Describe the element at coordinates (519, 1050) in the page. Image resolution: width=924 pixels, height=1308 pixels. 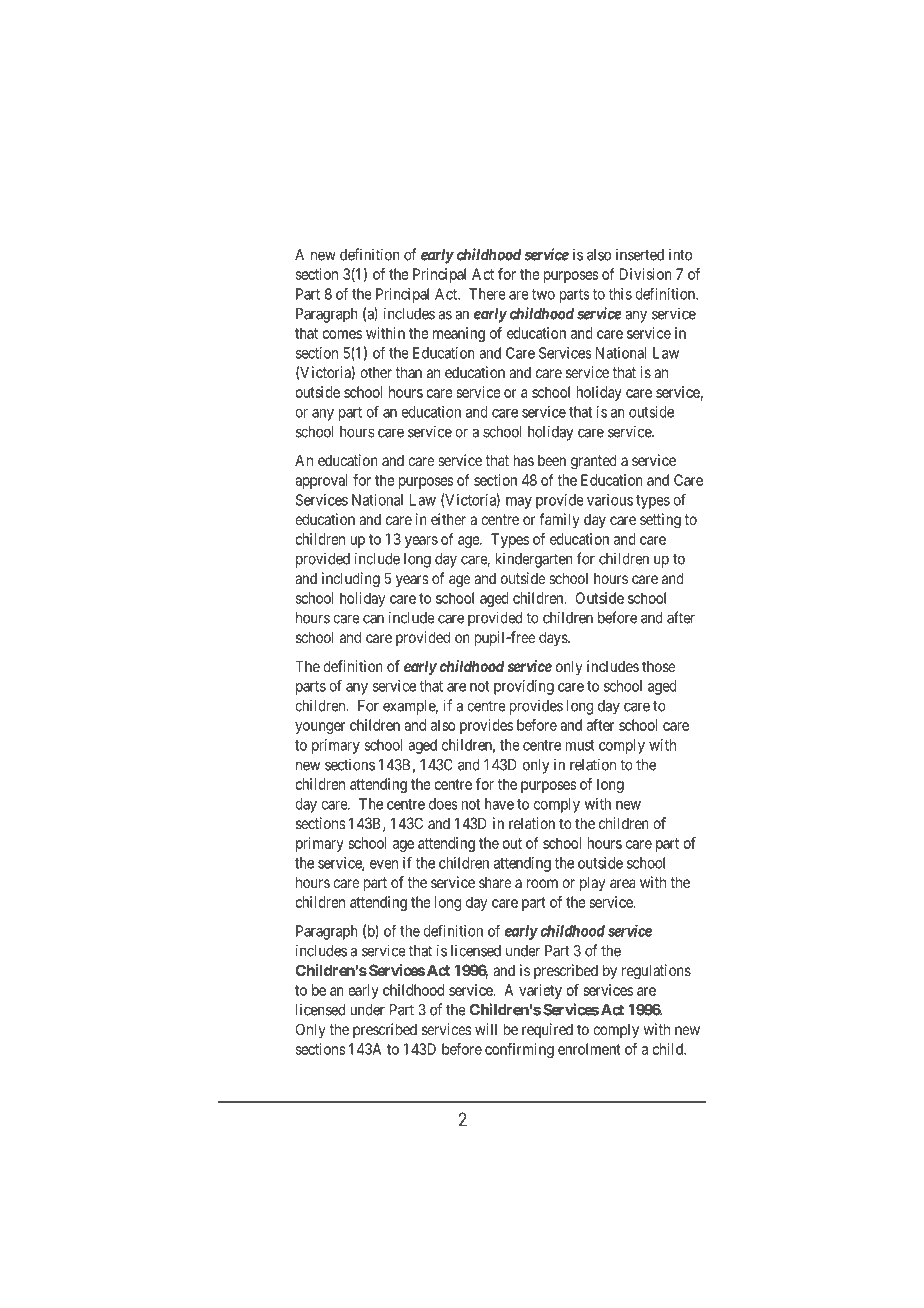
I see `confirming` at that location.
